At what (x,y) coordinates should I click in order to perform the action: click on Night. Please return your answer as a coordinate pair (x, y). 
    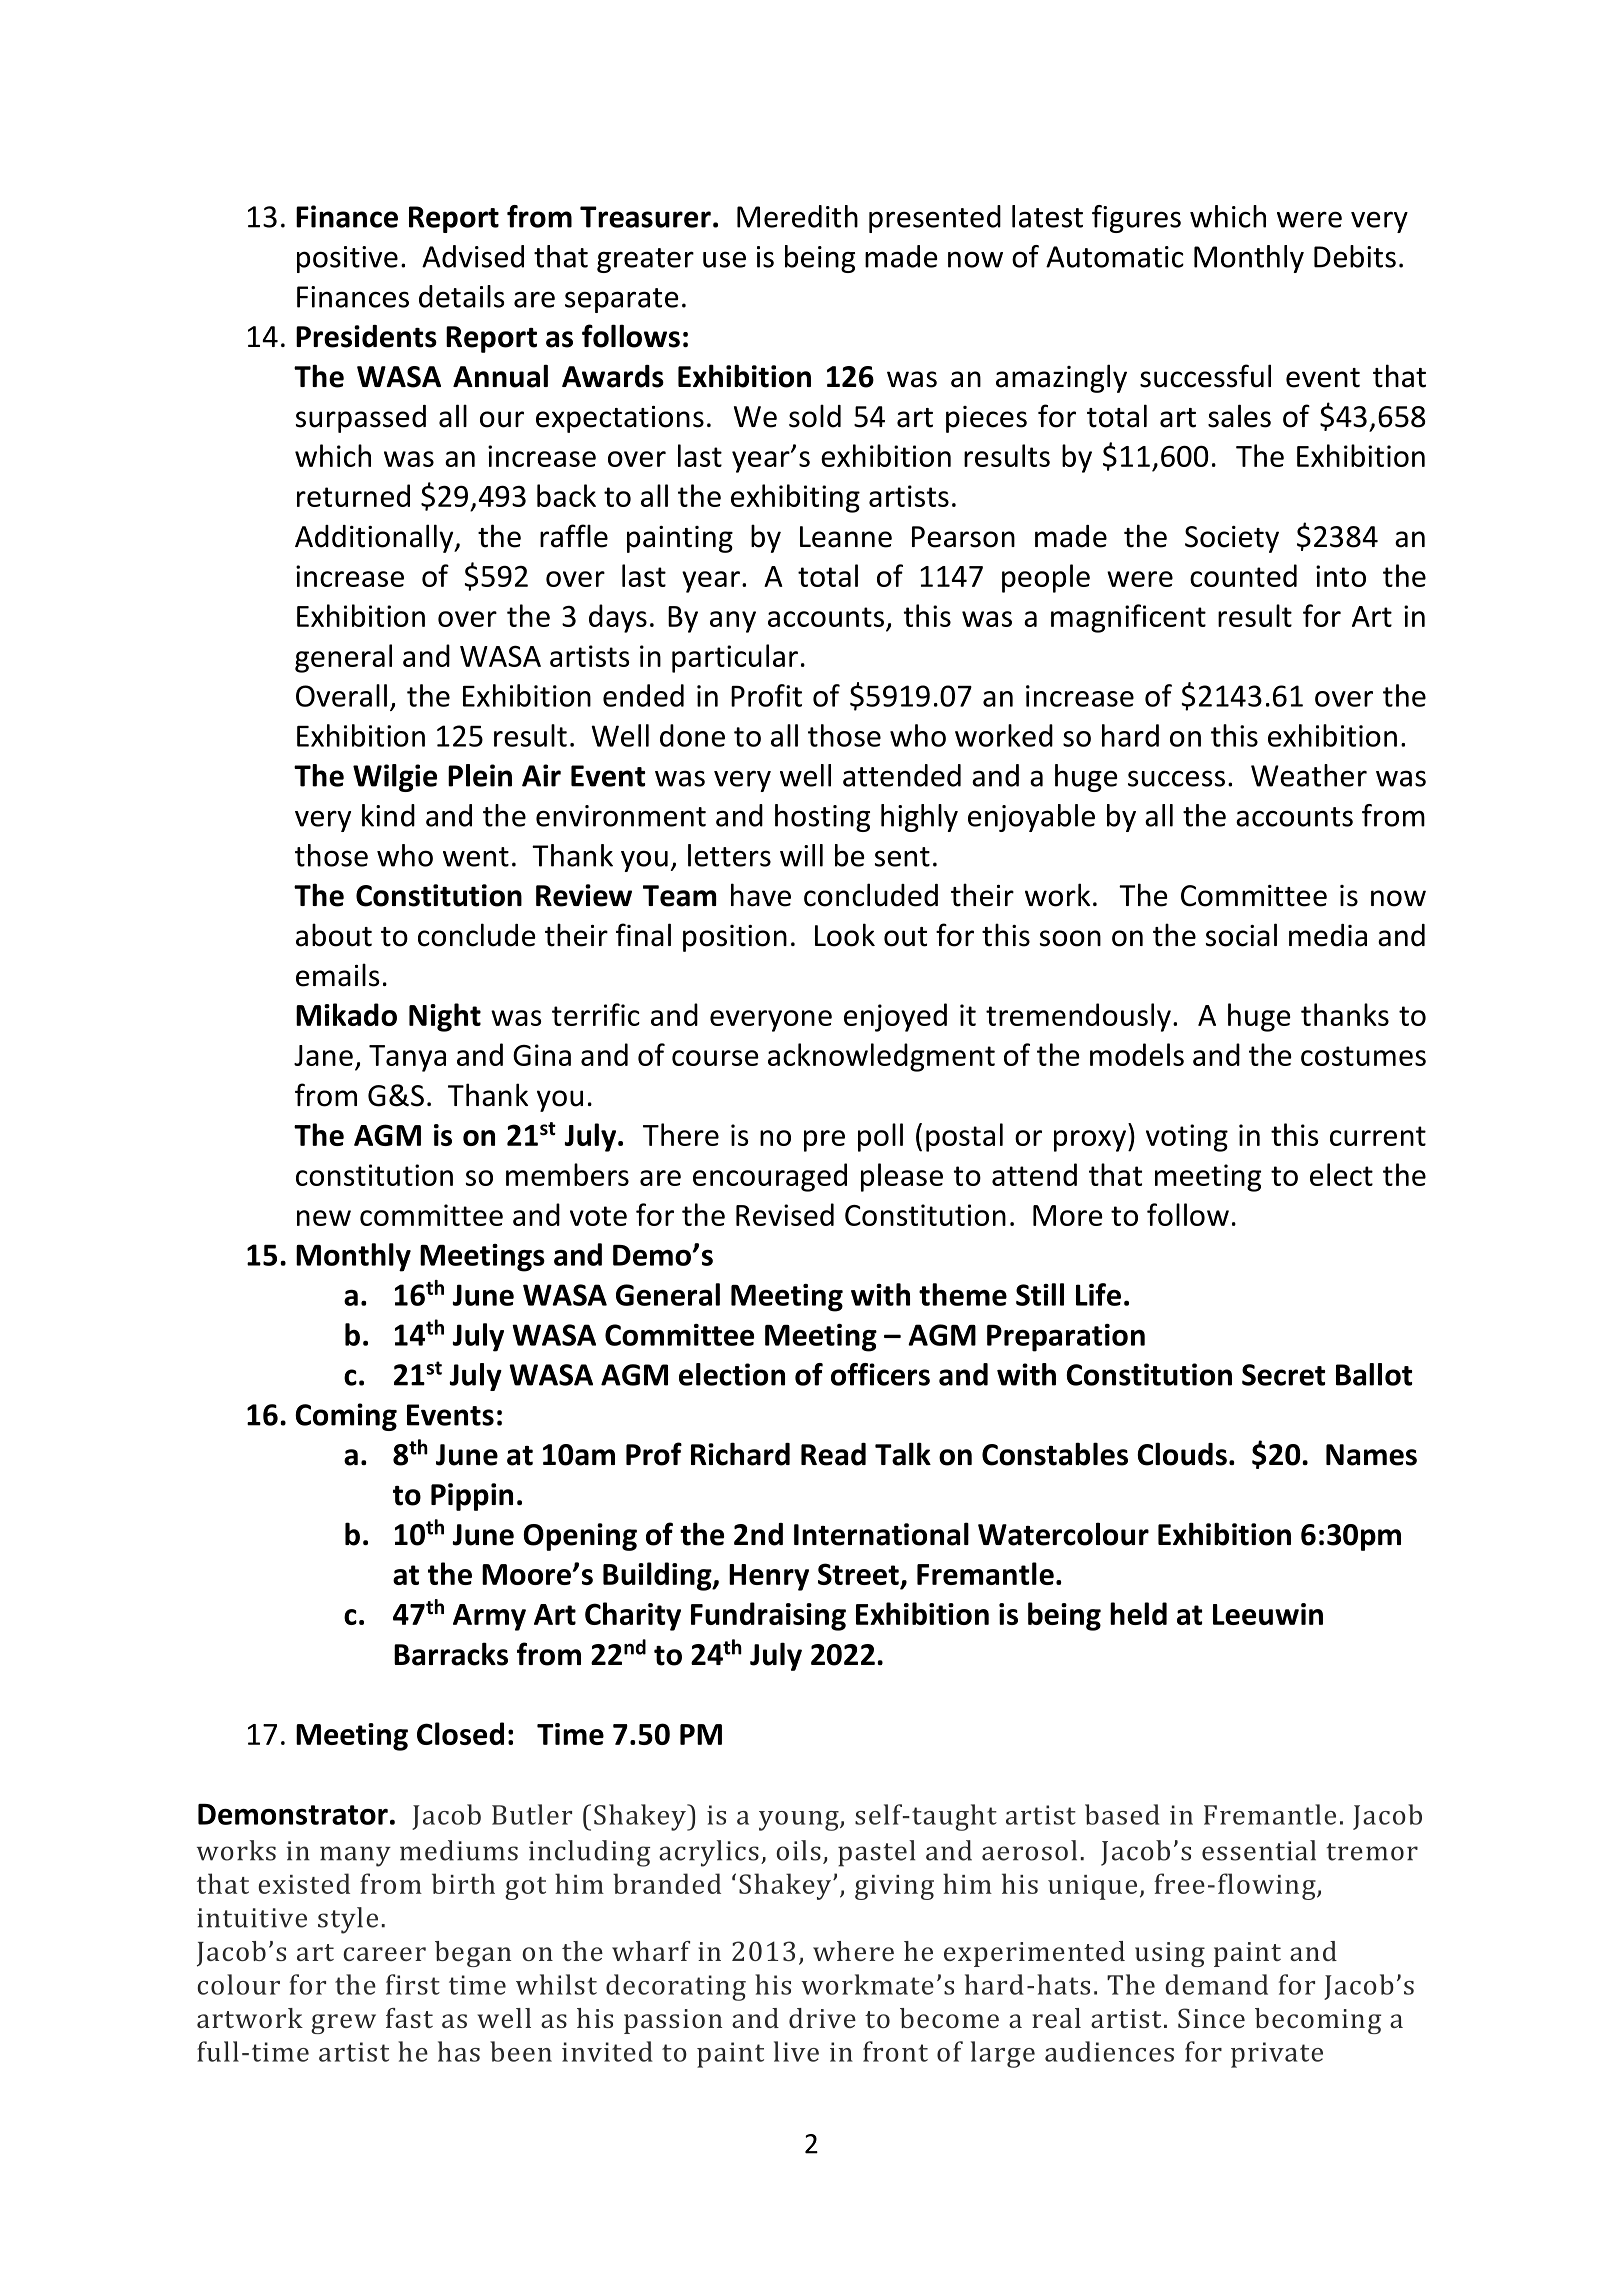
    Looking at the image, I should click on (445, 1017).
